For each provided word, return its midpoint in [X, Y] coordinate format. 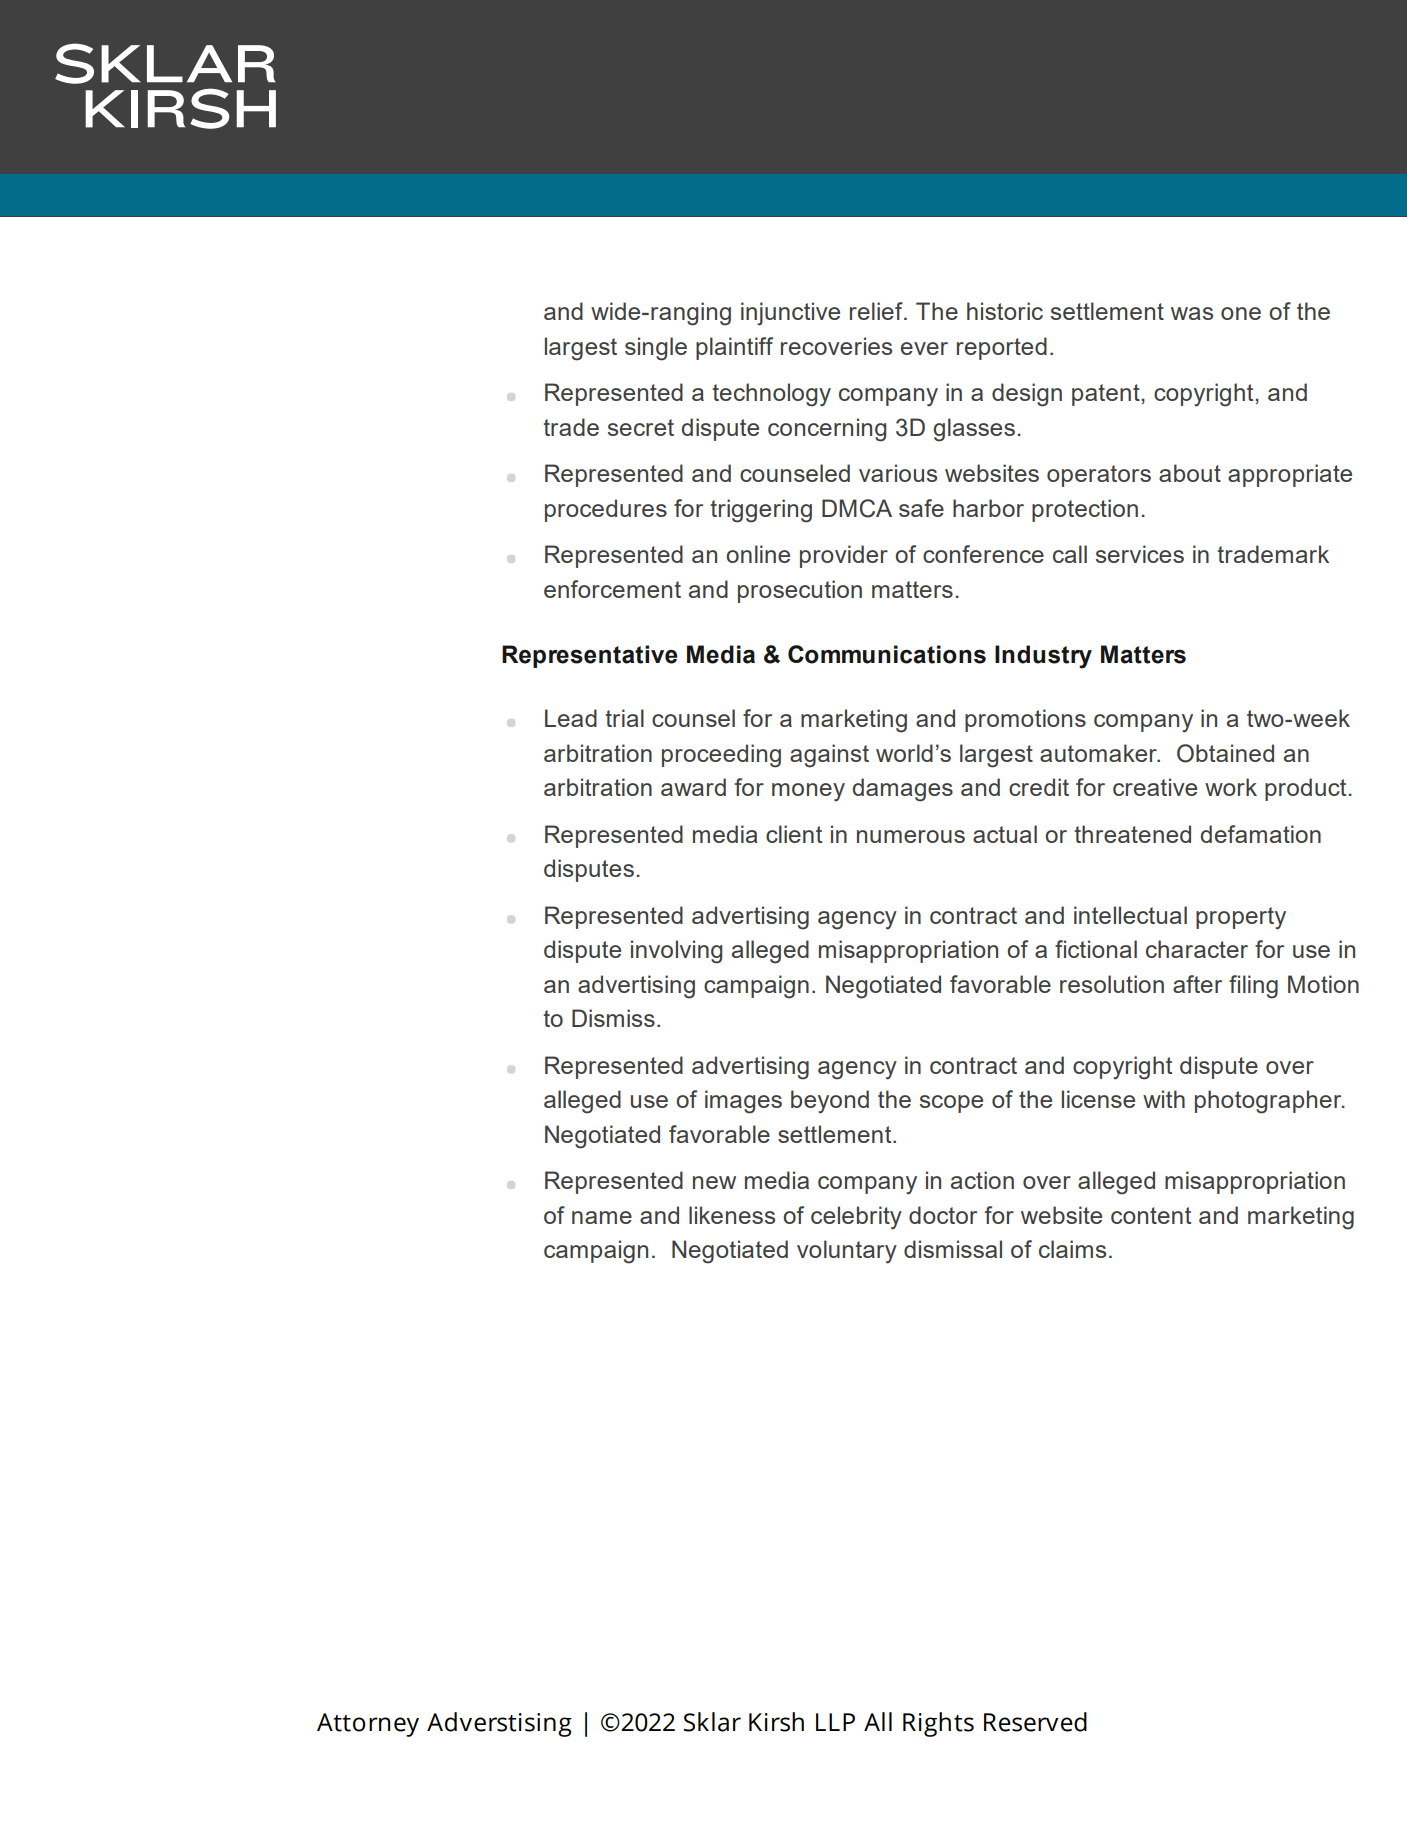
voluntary [847, 1252]
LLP [835, 1722]
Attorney [368, 1725]
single [656, 349]
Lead [571, 718]
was [1192, 313]
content [1151, 1215]
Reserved [1035, 1722]
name [602, 1217]
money [808, 792]
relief [877, 311]
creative [1155, 787]
